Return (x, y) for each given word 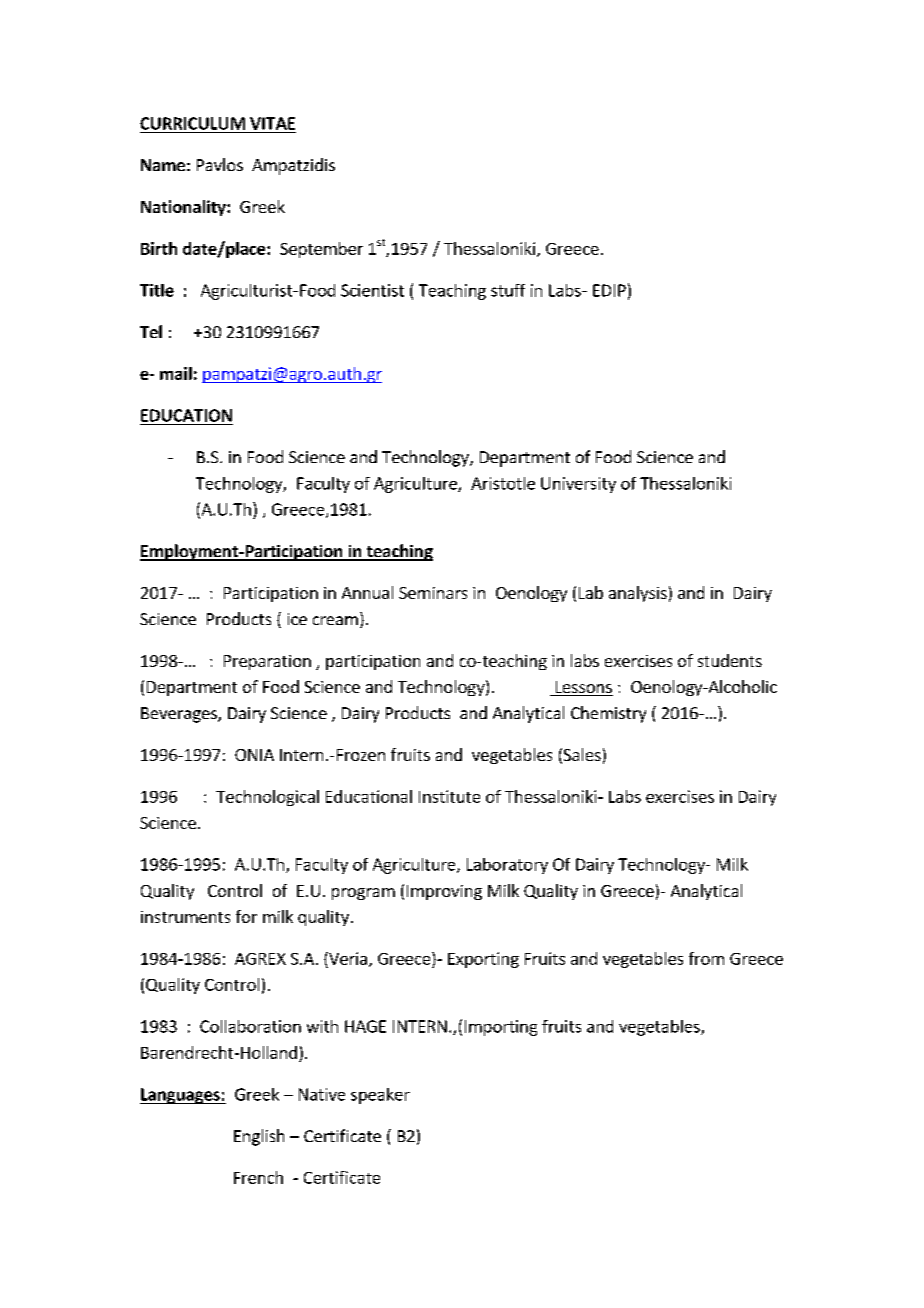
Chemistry (608, 714)
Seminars (433, 593)
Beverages (180, 715)
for (246, 916)
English (259, 1137)
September (321, 250)
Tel (151, 331)
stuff (508, 290)
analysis (638, 594)
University (578, 485)
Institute (449, 796)
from (706, 958)
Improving (444, 892)
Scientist (372, 290)
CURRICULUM (192, 123)
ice (297, 619)
